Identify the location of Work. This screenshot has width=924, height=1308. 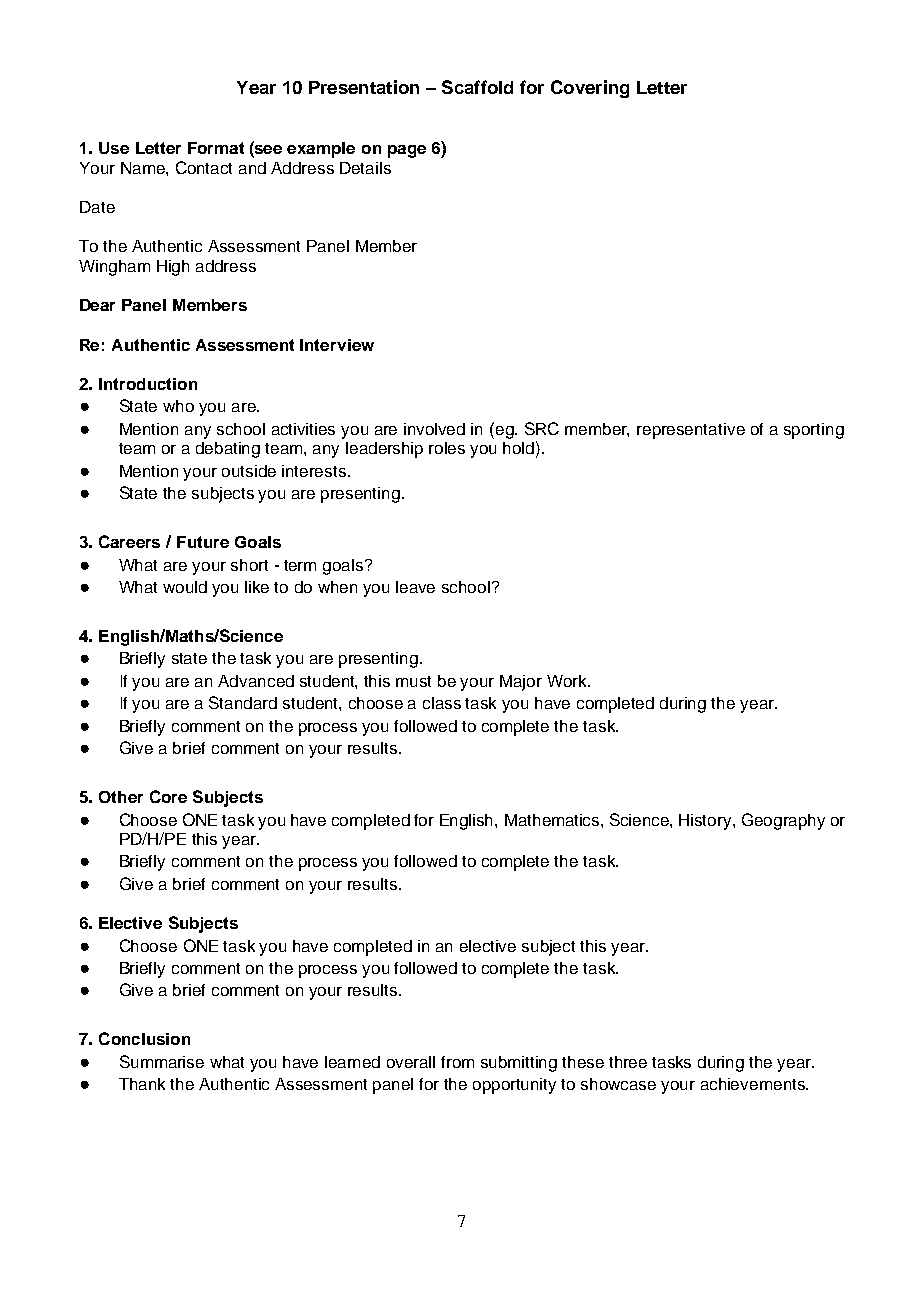
(568, 681).
